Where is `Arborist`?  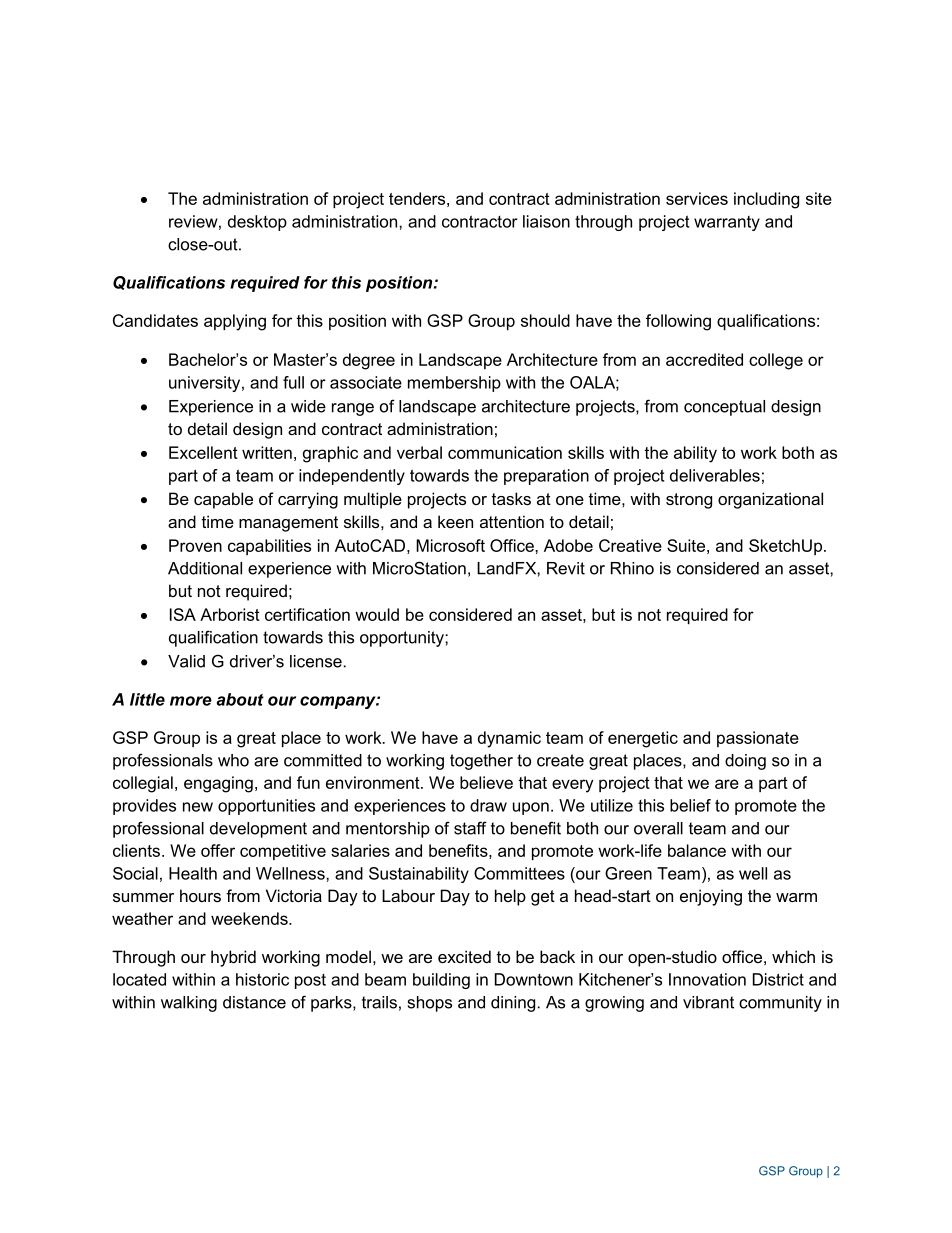 Arborist is located at coordinates (230, 614).
